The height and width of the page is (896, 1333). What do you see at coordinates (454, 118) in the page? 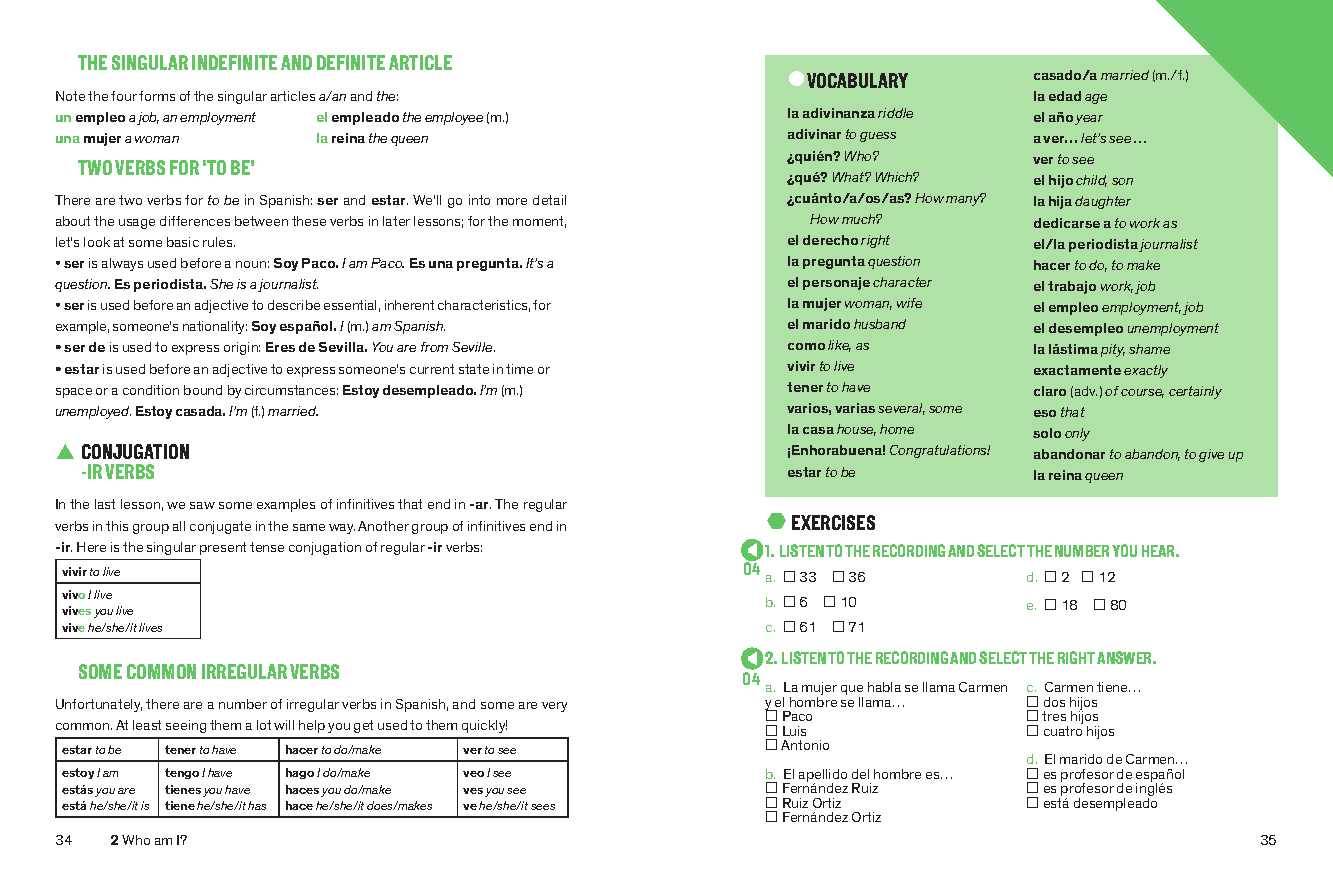
I see `employee` at bounding box center [454, 118].
